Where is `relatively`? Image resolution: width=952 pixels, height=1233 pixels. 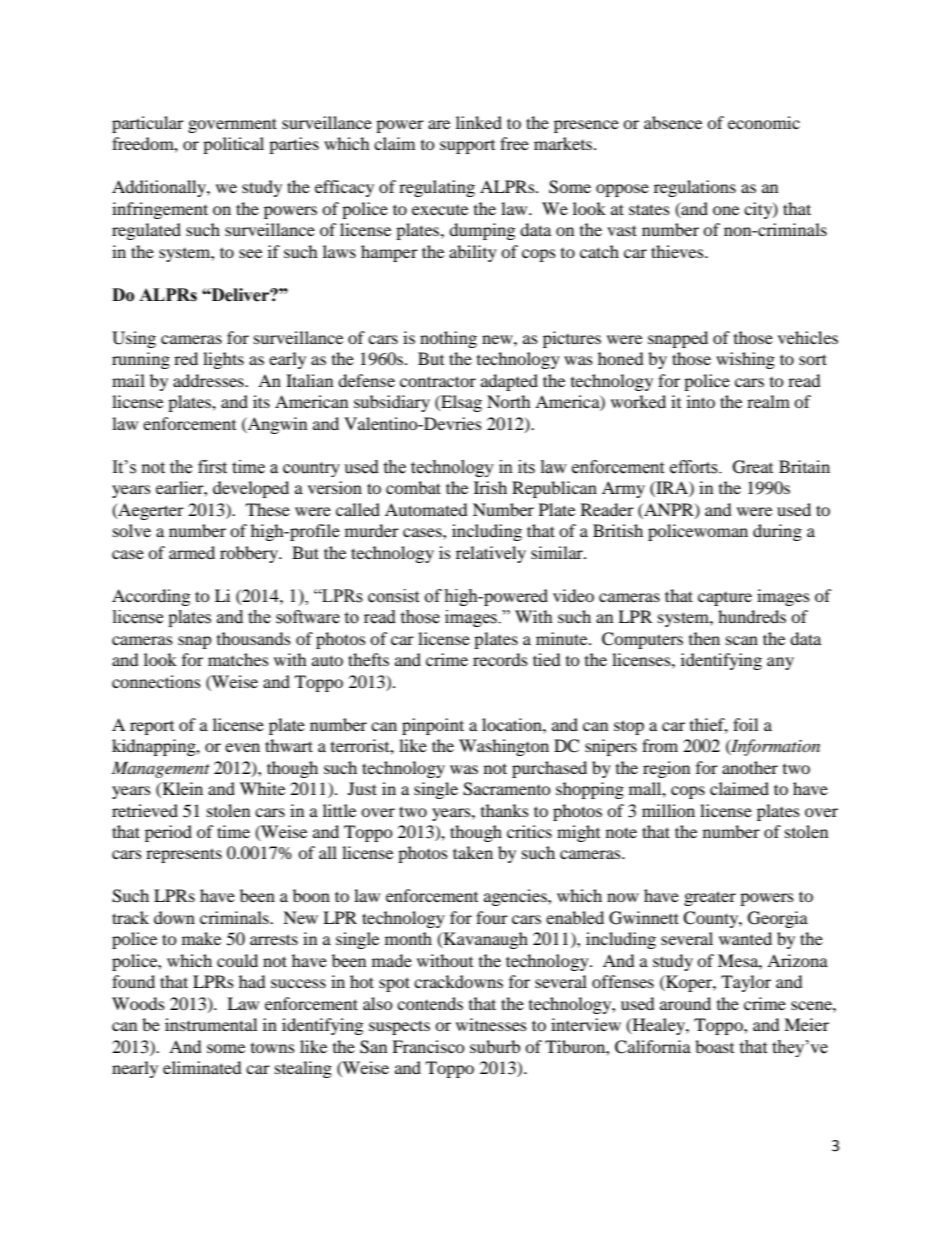 relatively is located at coordinates (491, 554).
